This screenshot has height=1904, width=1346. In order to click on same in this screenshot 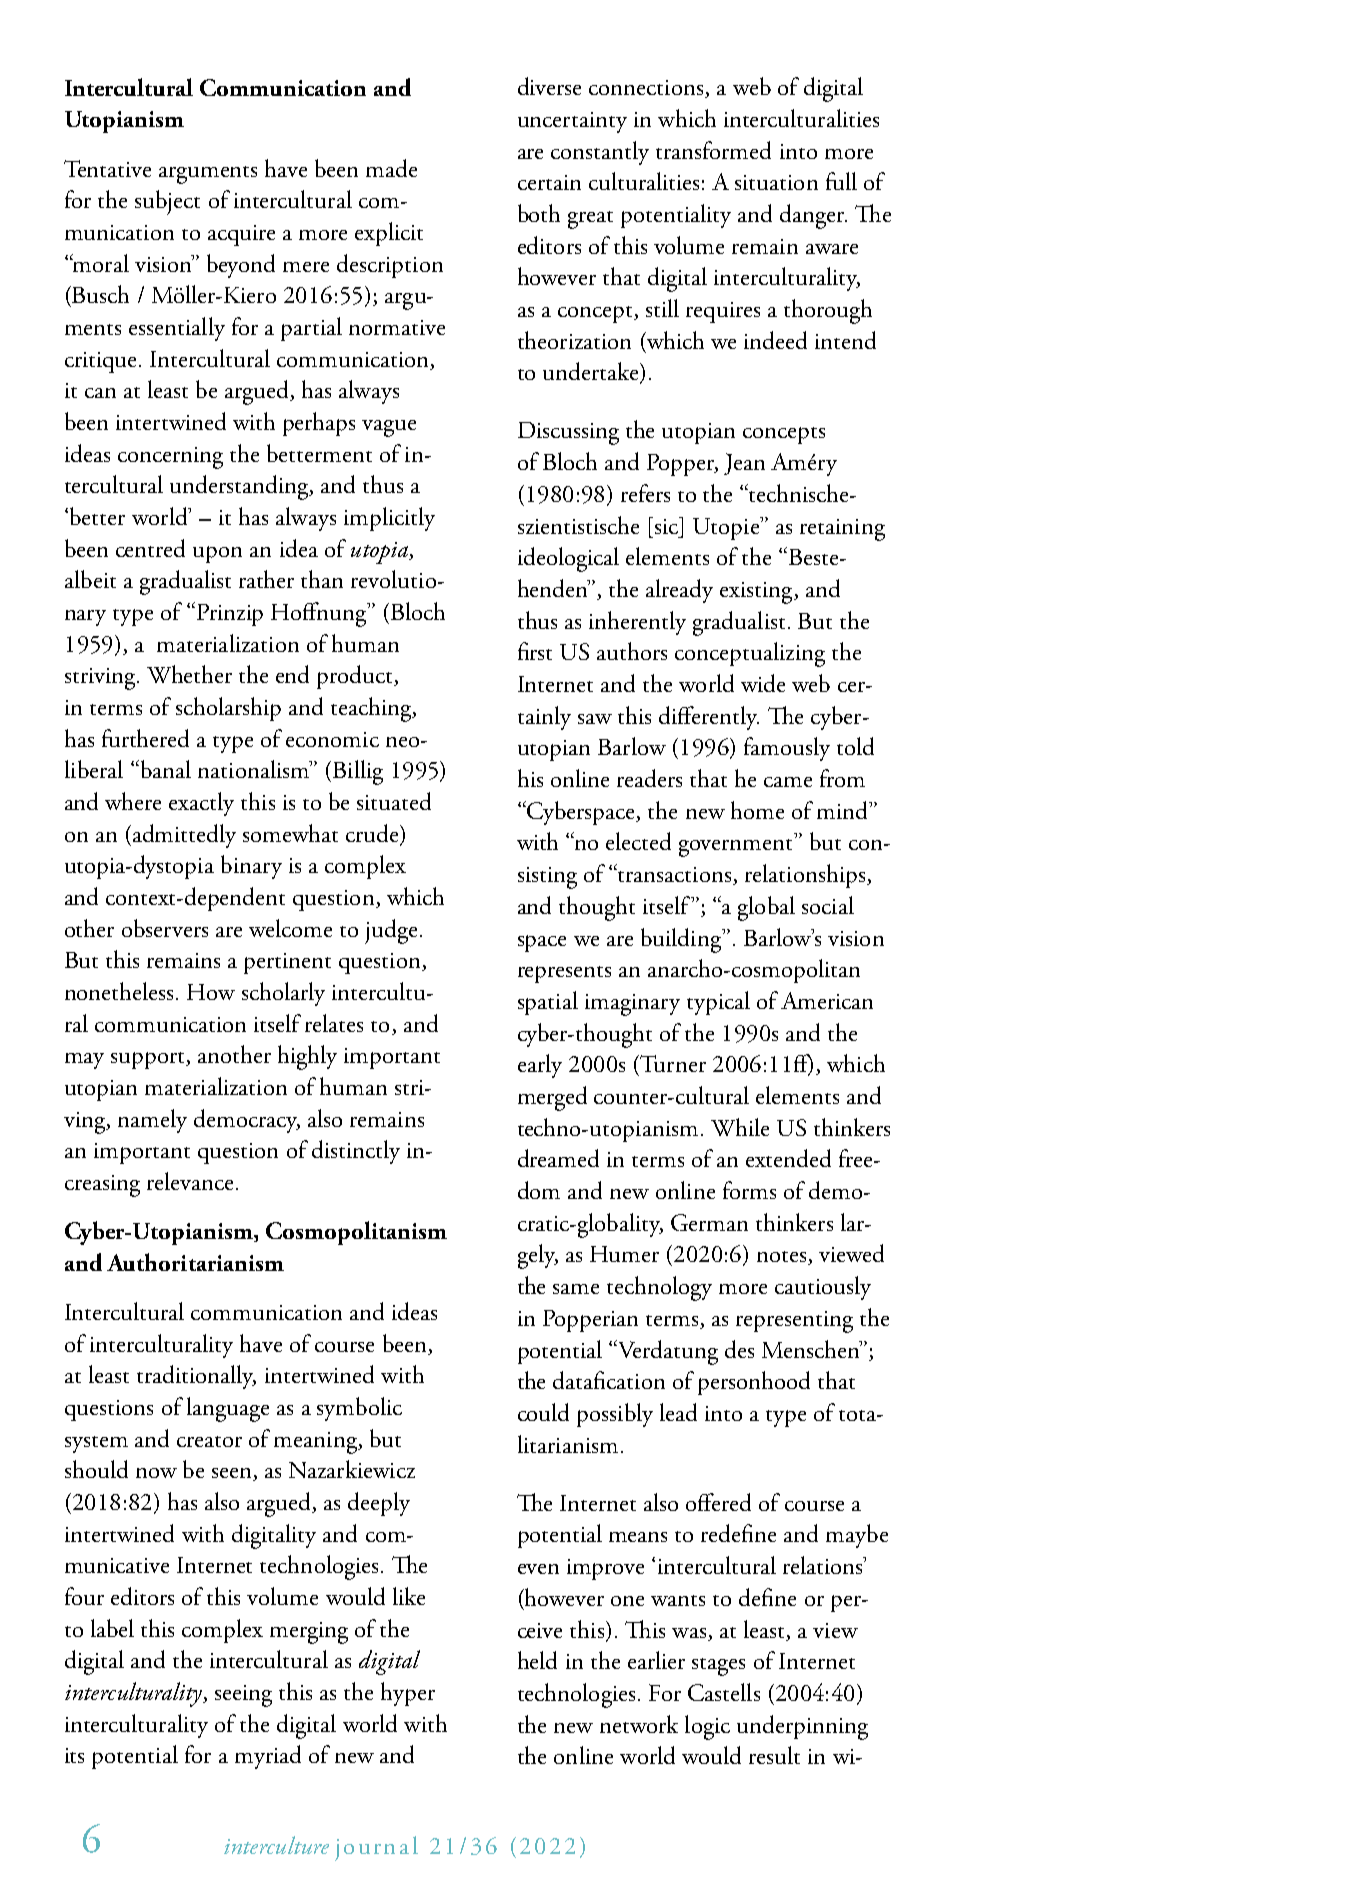, I will do `click(576, 1289)`.
